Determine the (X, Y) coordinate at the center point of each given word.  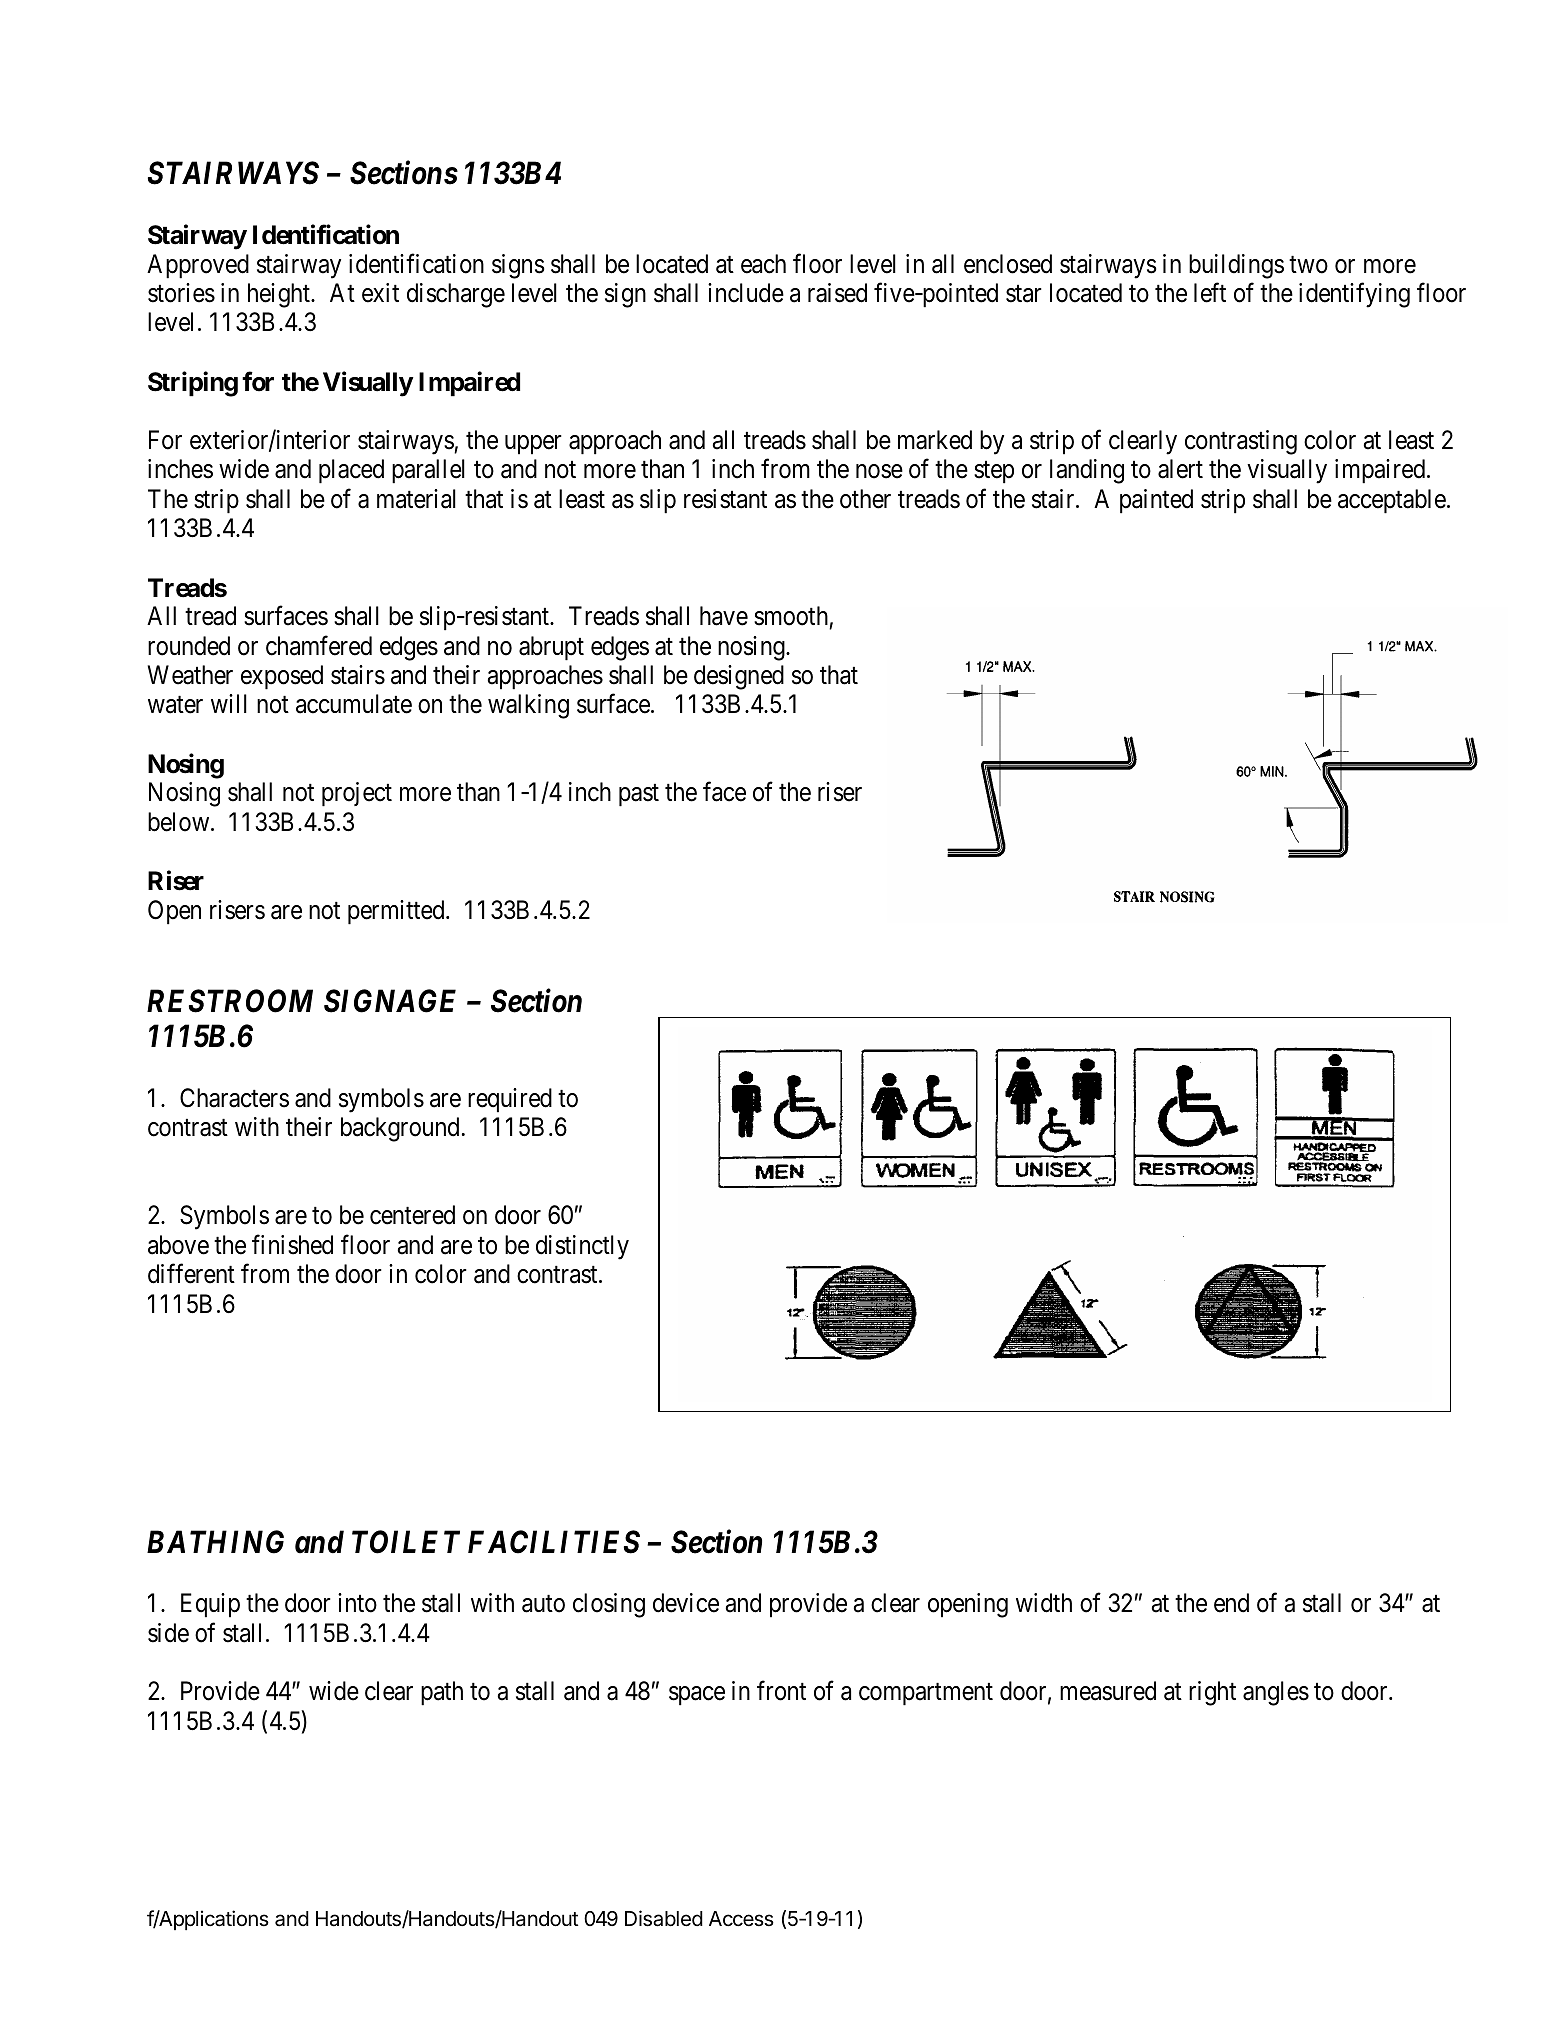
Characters (234, 1098)
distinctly (582, 1247)
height (280, 295)
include (746, 293)
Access (741, 1919)
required (510, 1100)
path (442, 1693)
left (1210, 293)
